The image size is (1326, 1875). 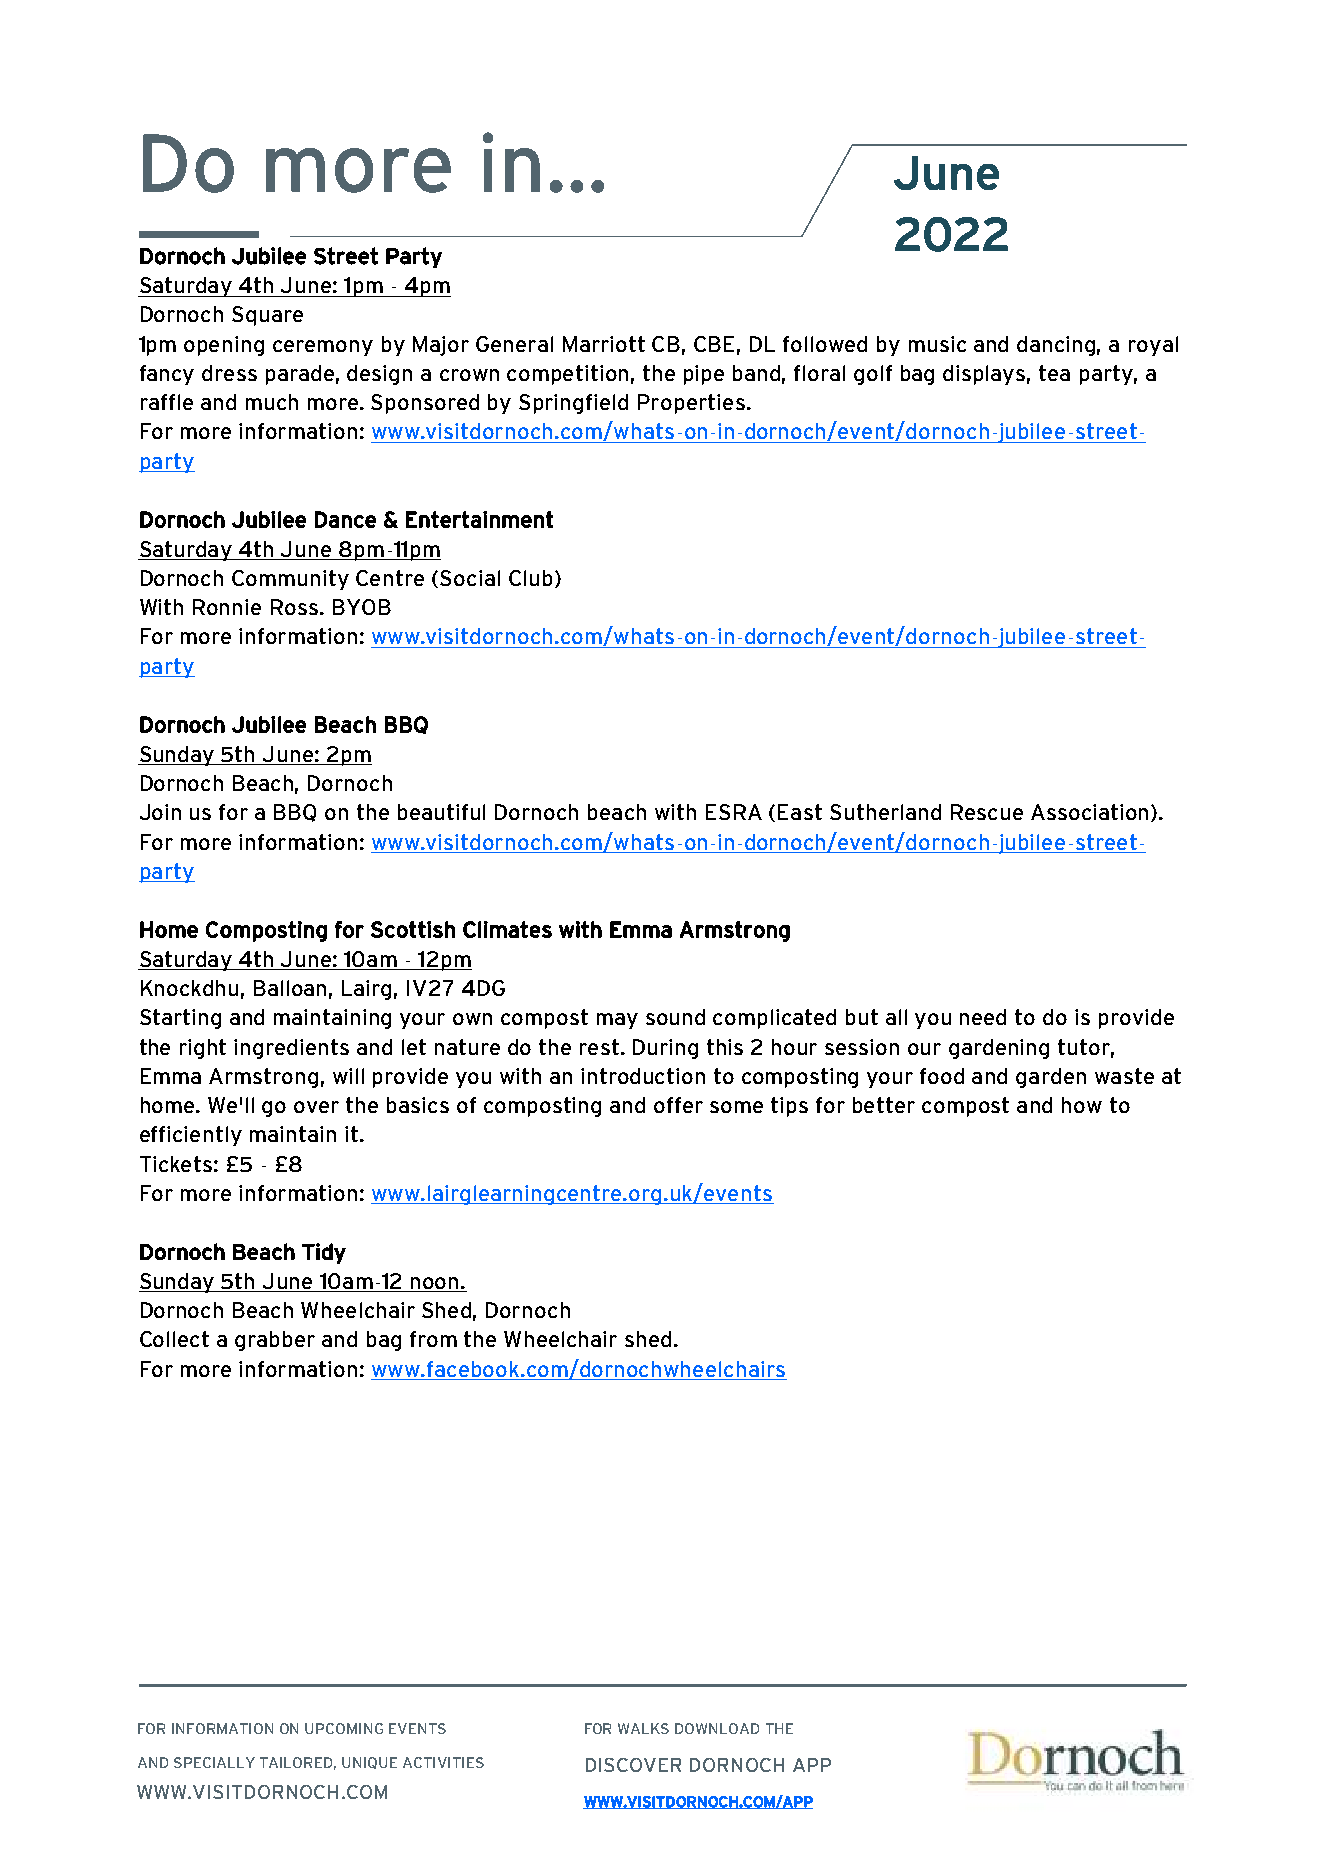 What do you see at coordinates (704, 375) in the screenshot?
I see `pipe` at bounding box center [704, 375].
